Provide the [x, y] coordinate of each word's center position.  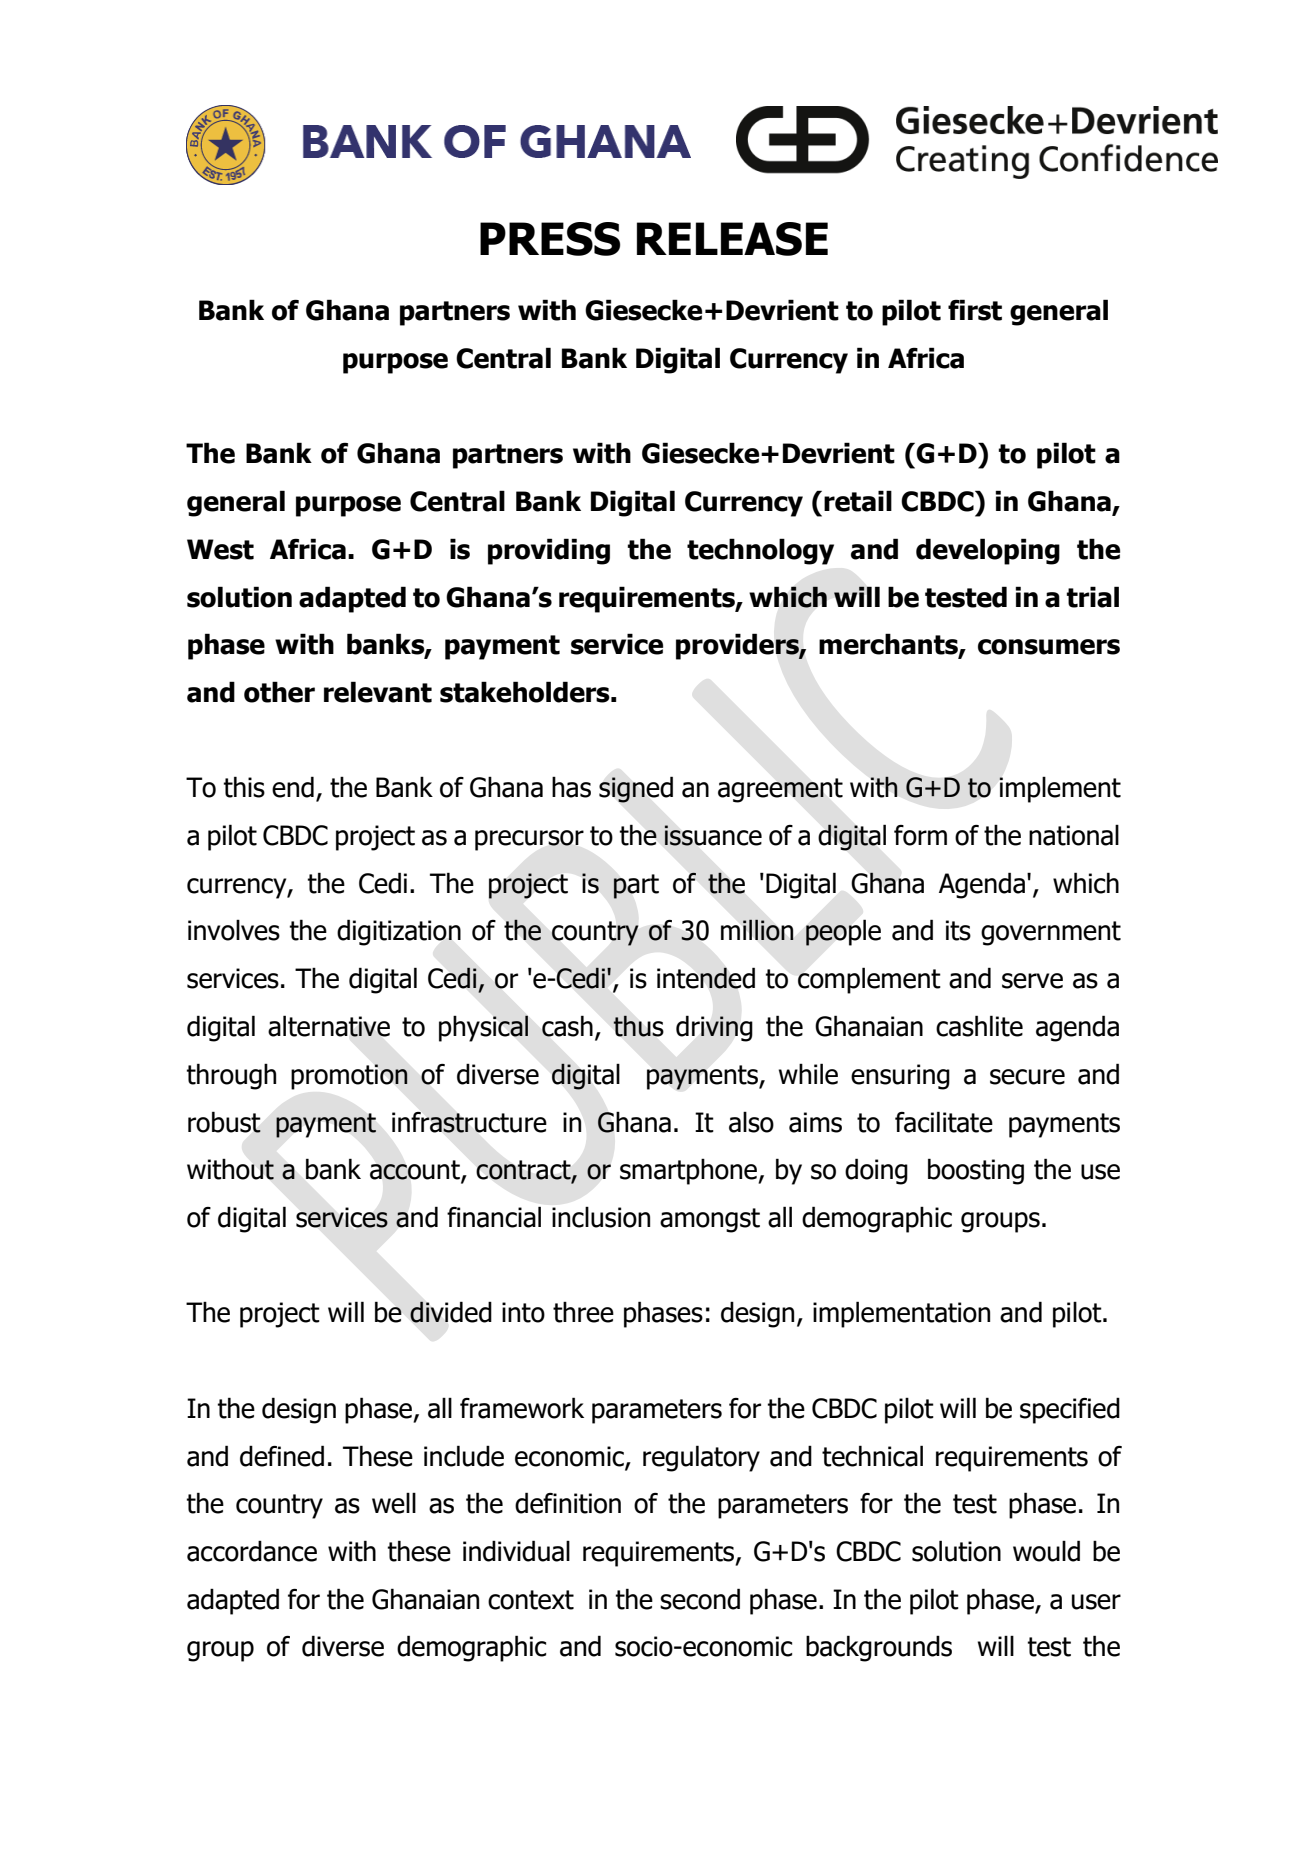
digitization [399, 932]
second [700, 1599]
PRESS [550, 239]
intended [706, 978]
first [975, 310]
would [1046, 1551]
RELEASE [732, 239]
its [958, 930]
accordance [252, 1551]
